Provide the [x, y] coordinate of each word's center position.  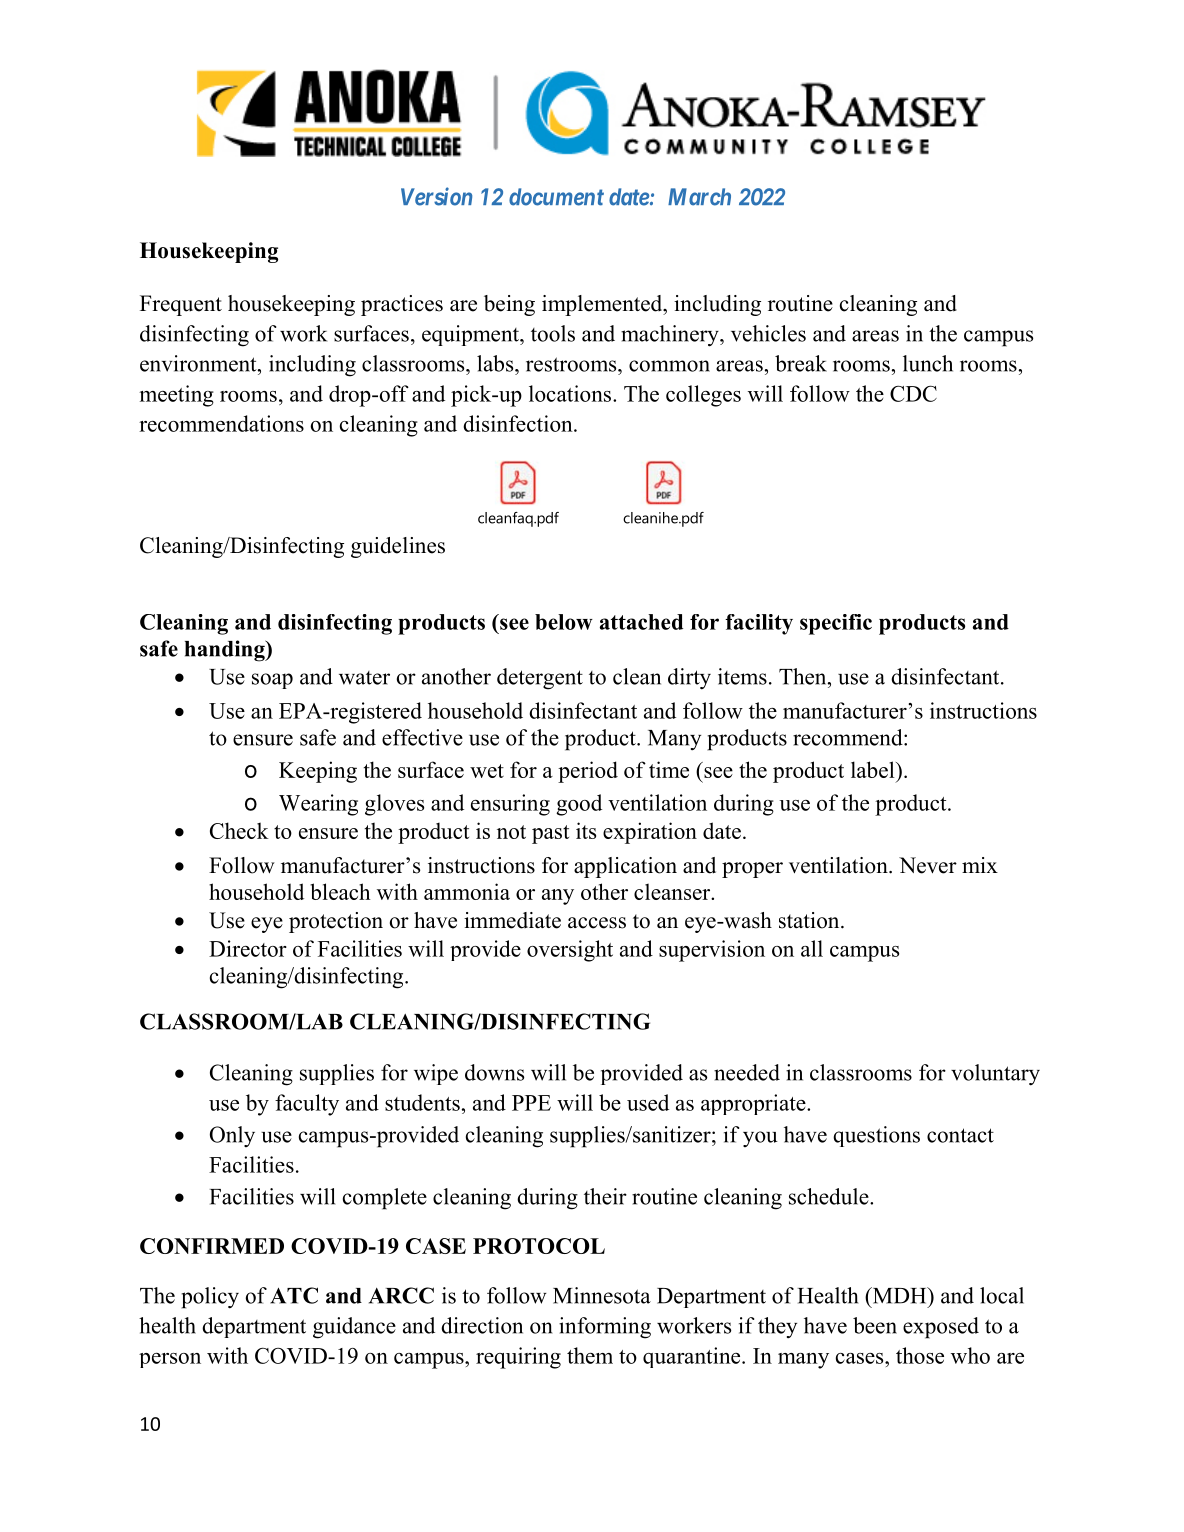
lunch [928, 363]
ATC [294, 1295]
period [588, 772]
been [875, 1325]
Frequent [181, 305]
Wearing [318, 805]
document [556, 197]
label [874, 769]
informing [605, 1328]
